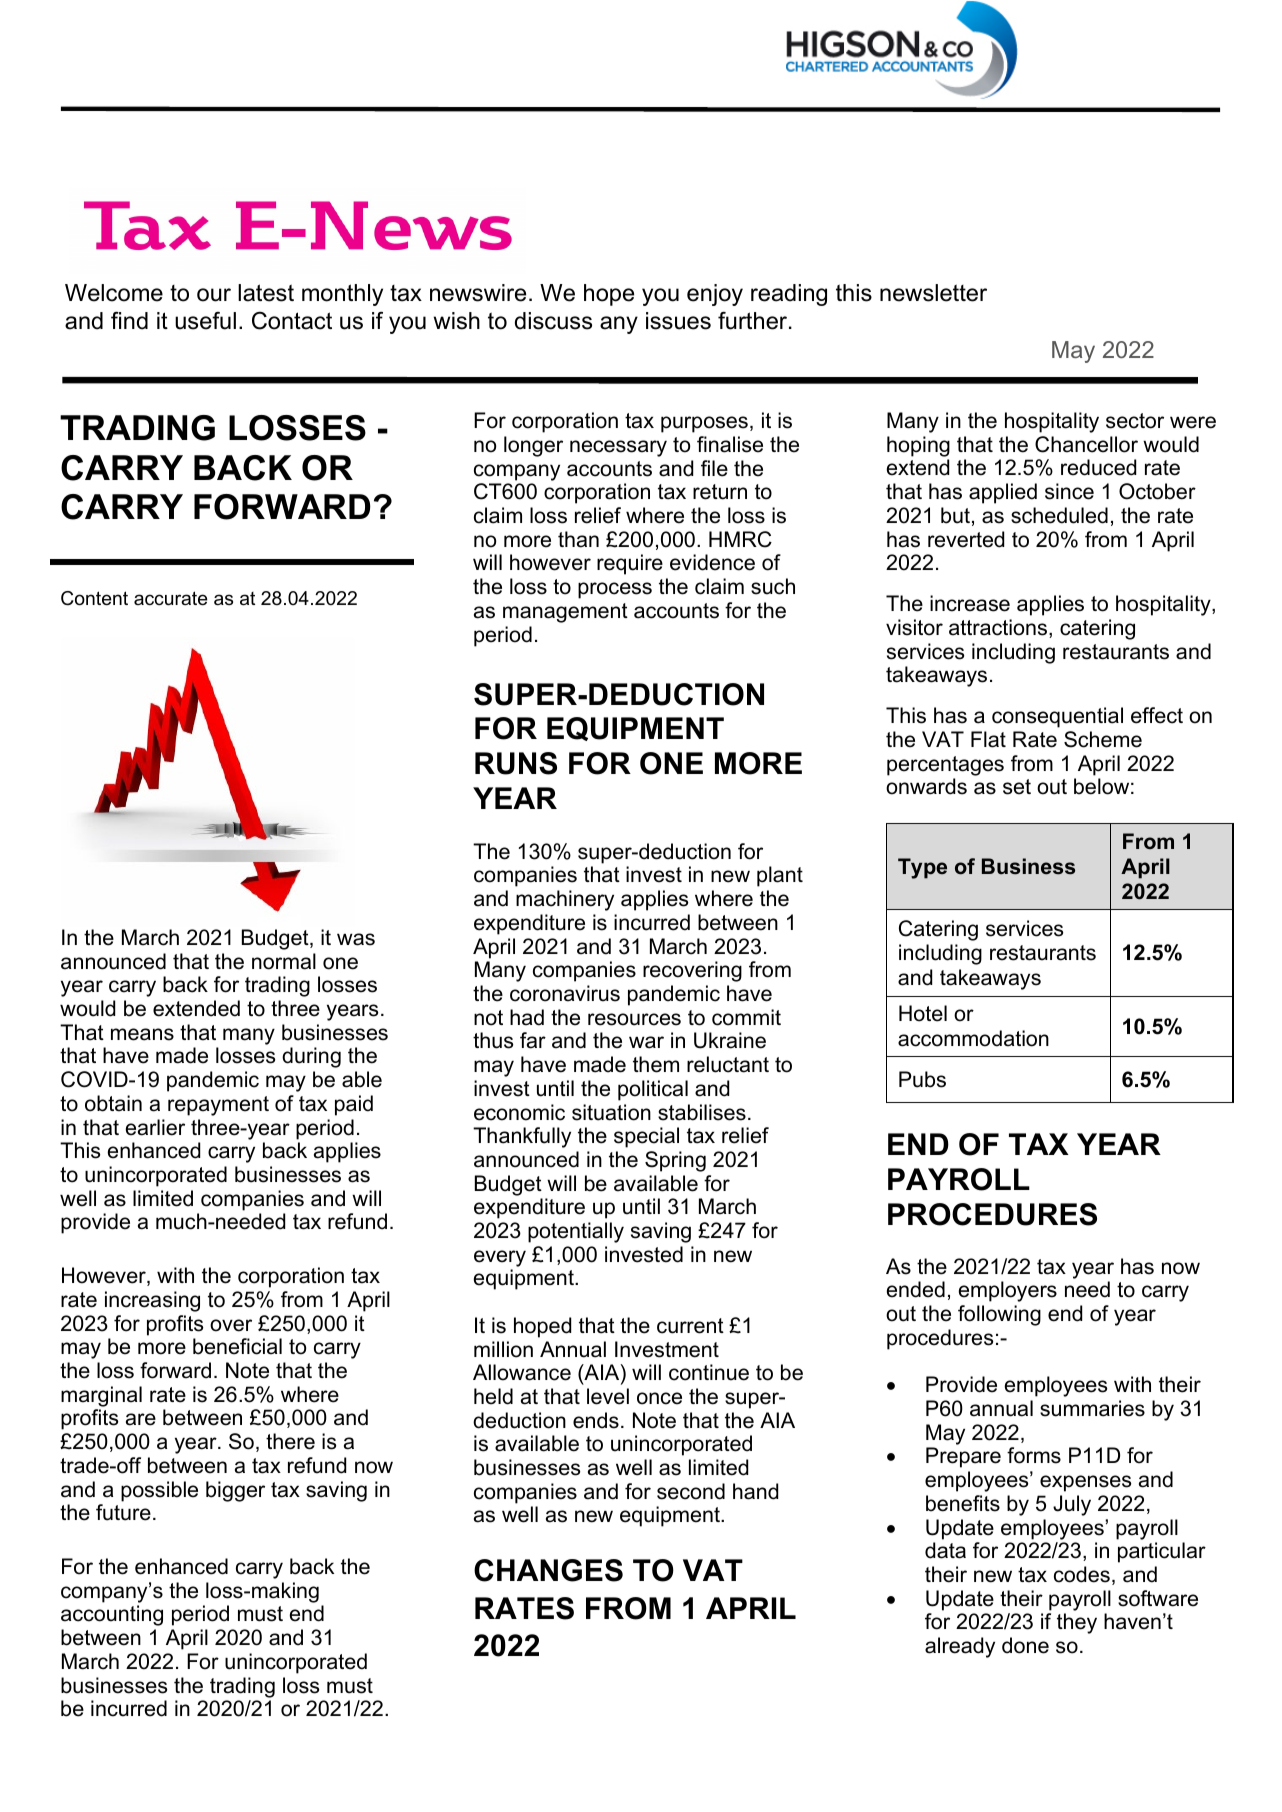  I want to click on Scheme, so click(1103, 739).
